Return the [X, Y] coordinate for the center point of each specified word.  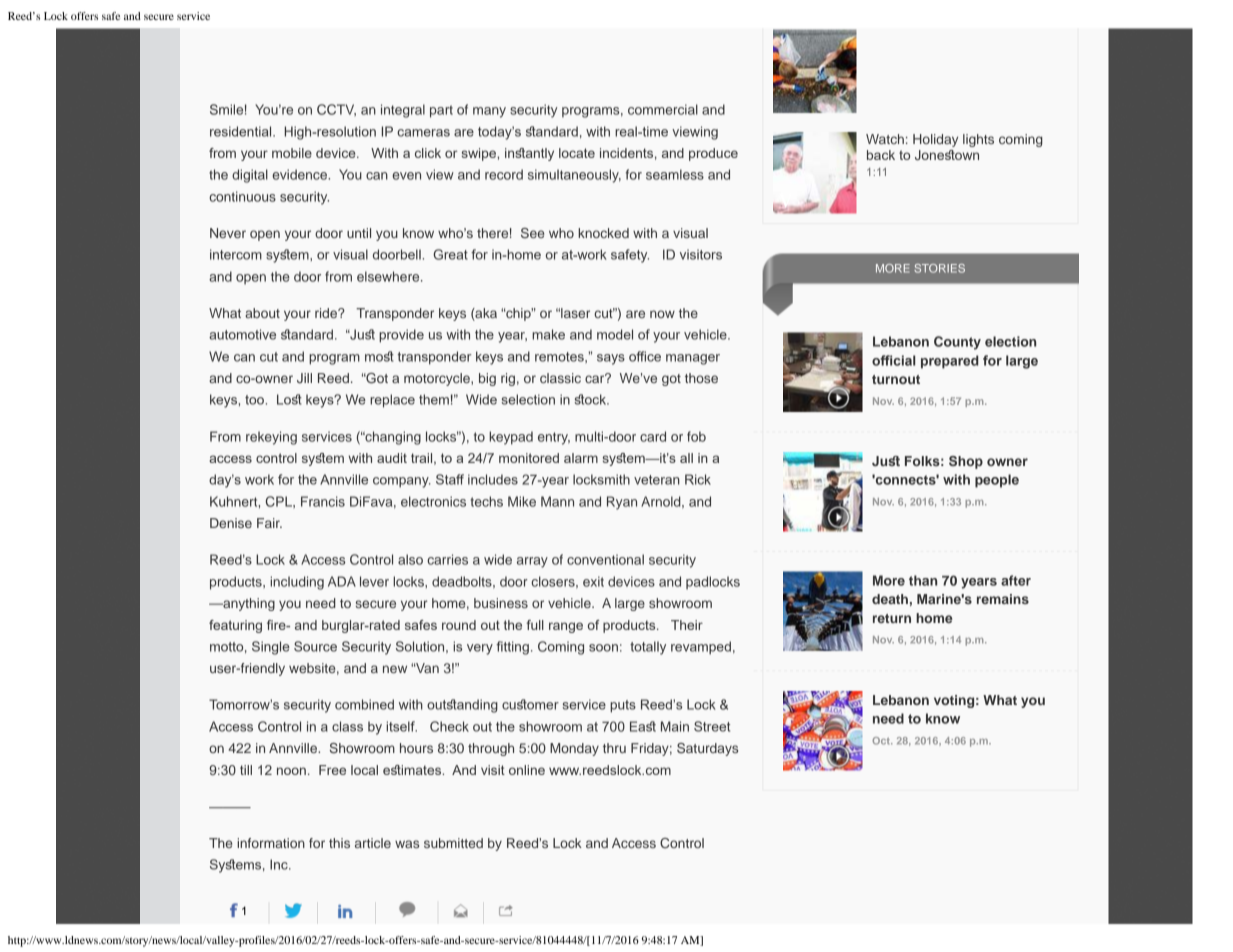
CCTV [336, 110]
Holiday [935, 140]
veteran [657, 480]
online [527, 770]
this [339, 843]
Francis [323, 501]
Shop [966, 462]
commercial [663, 109]
